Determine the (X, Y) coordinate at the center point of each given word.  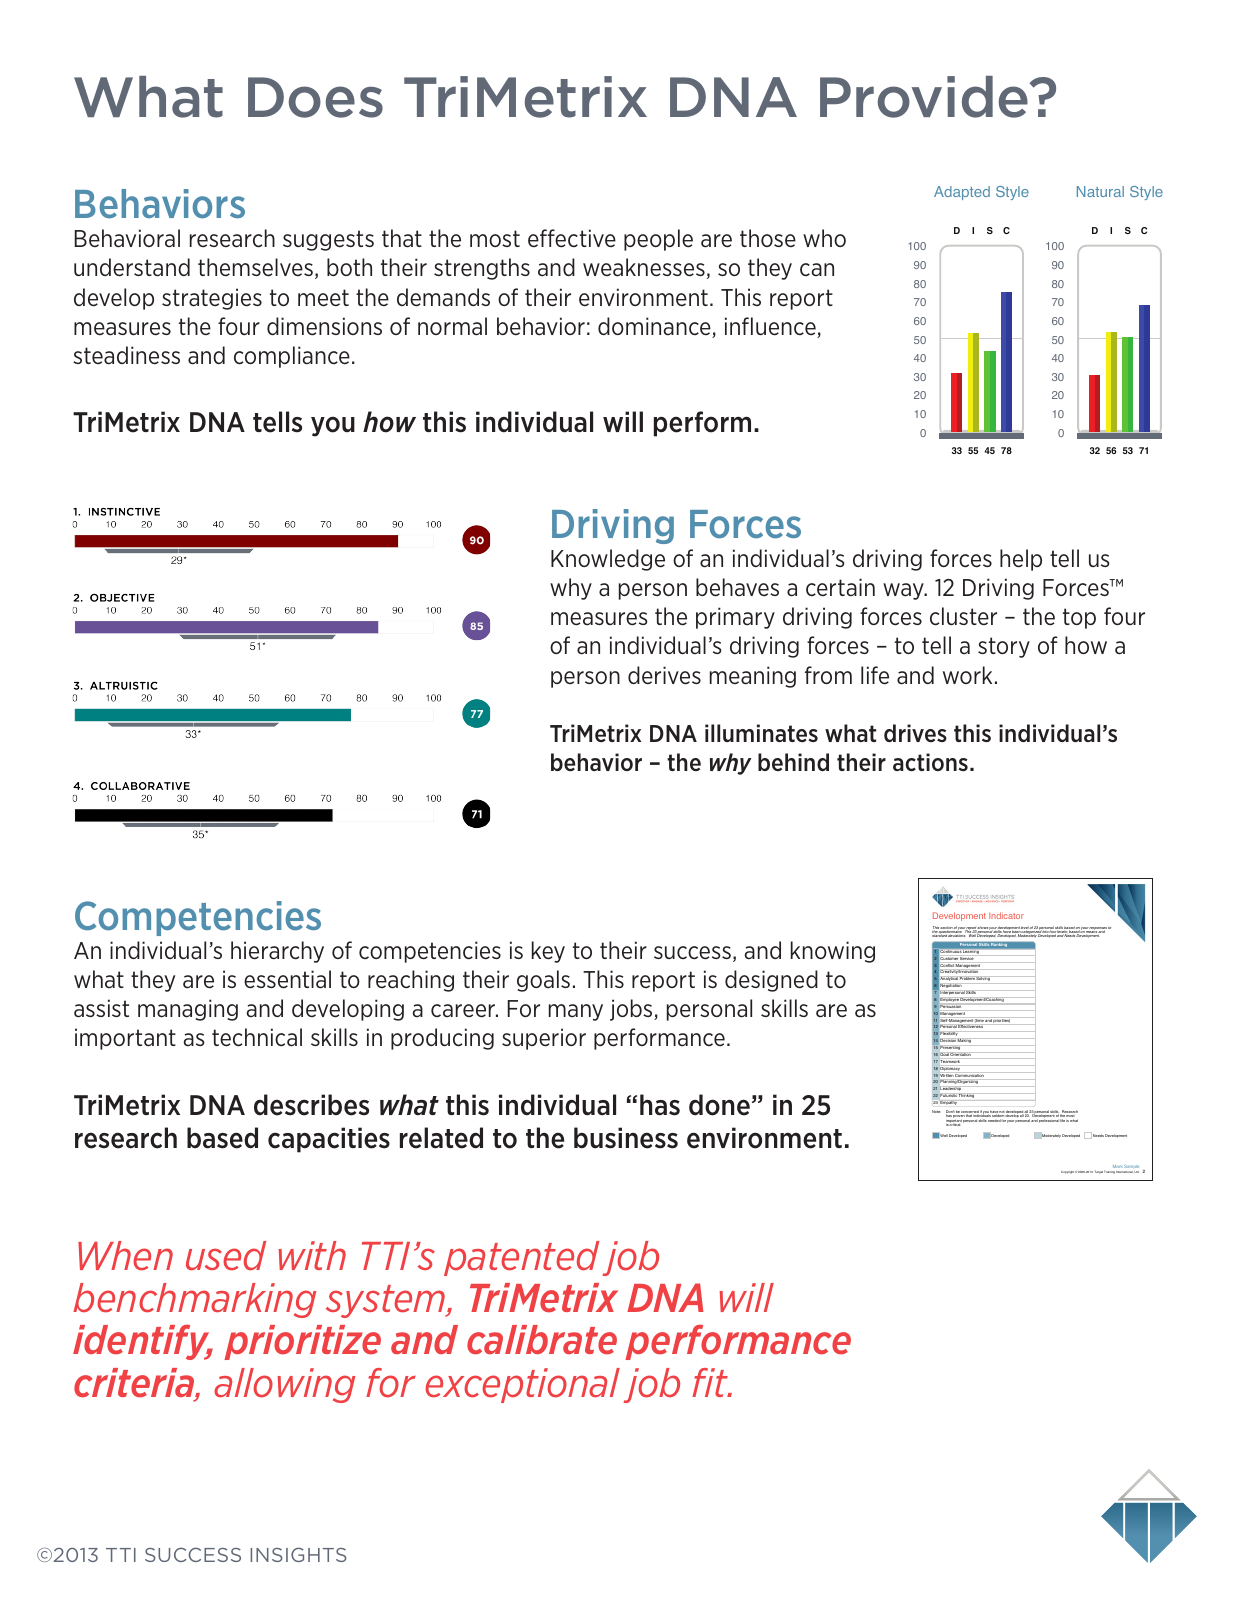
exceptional (522, 1385)
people (658, 240)
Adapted (962, 193)
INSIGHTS (298, 1554)
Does (315, 97)
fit (711, 1382)
